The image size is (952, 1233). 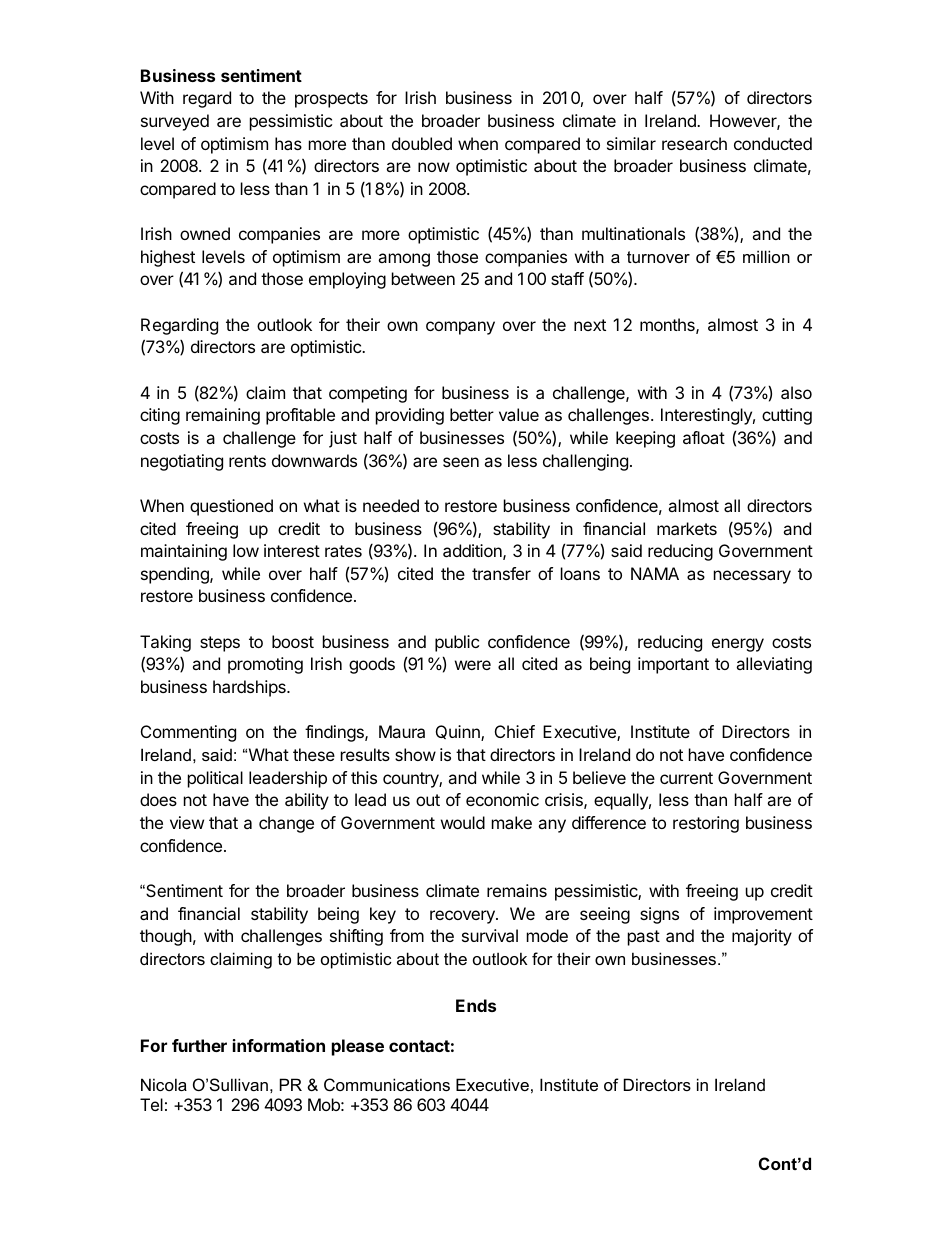 I want to click on necessary, so click(x=752, y=577).
